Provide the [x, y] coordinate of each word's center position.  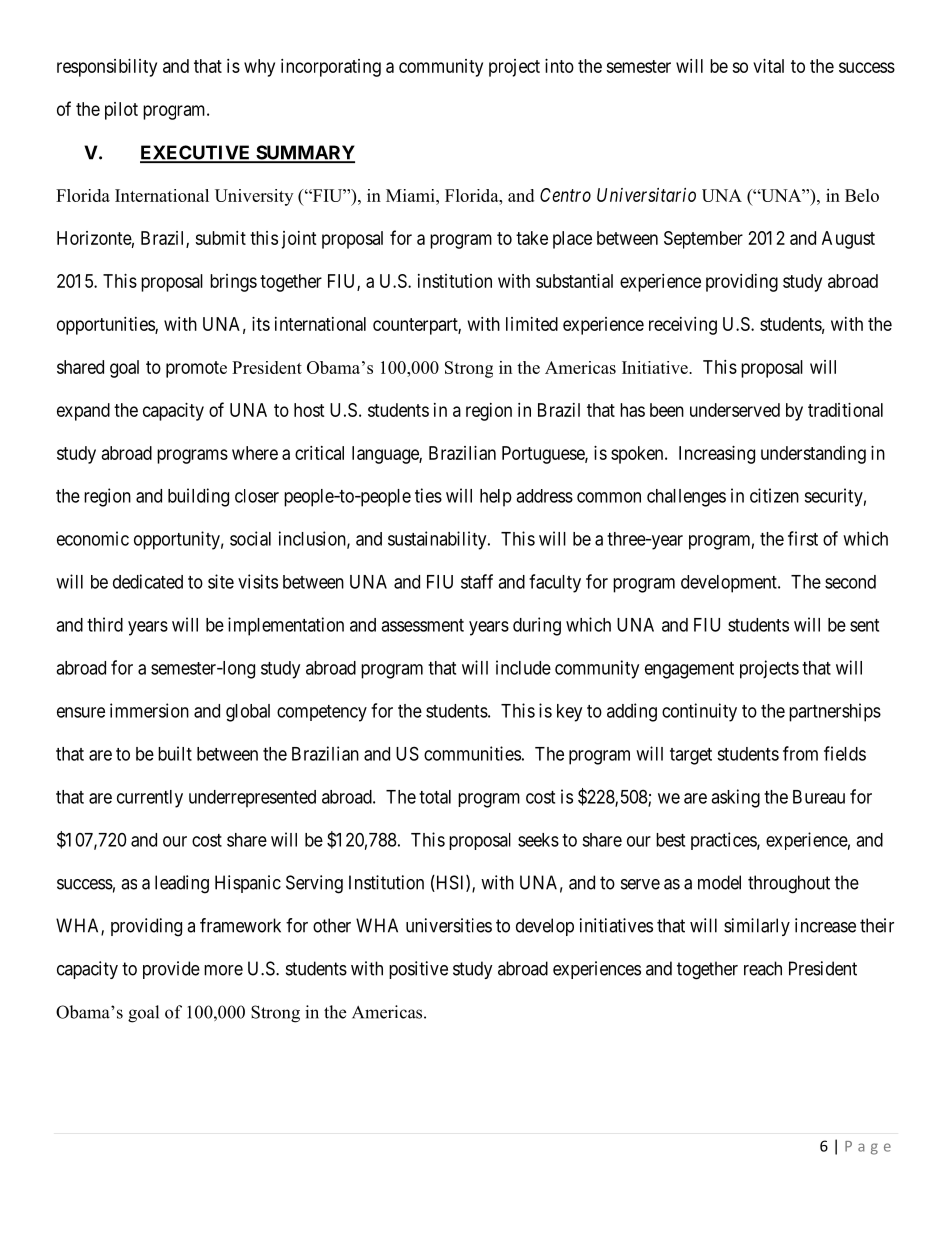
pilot [121, 111]
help [496, 498]
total [435, 797]
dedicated [148, 581]
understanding [813, 455]
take [532, 238]
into [559, 66]
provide [171, 970]
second [850, 582]
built [175, 753]
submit [220, 238]
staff [477, 581]
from [800, 753]
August [848, 240]
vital [768, 66]
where [255, 453]
